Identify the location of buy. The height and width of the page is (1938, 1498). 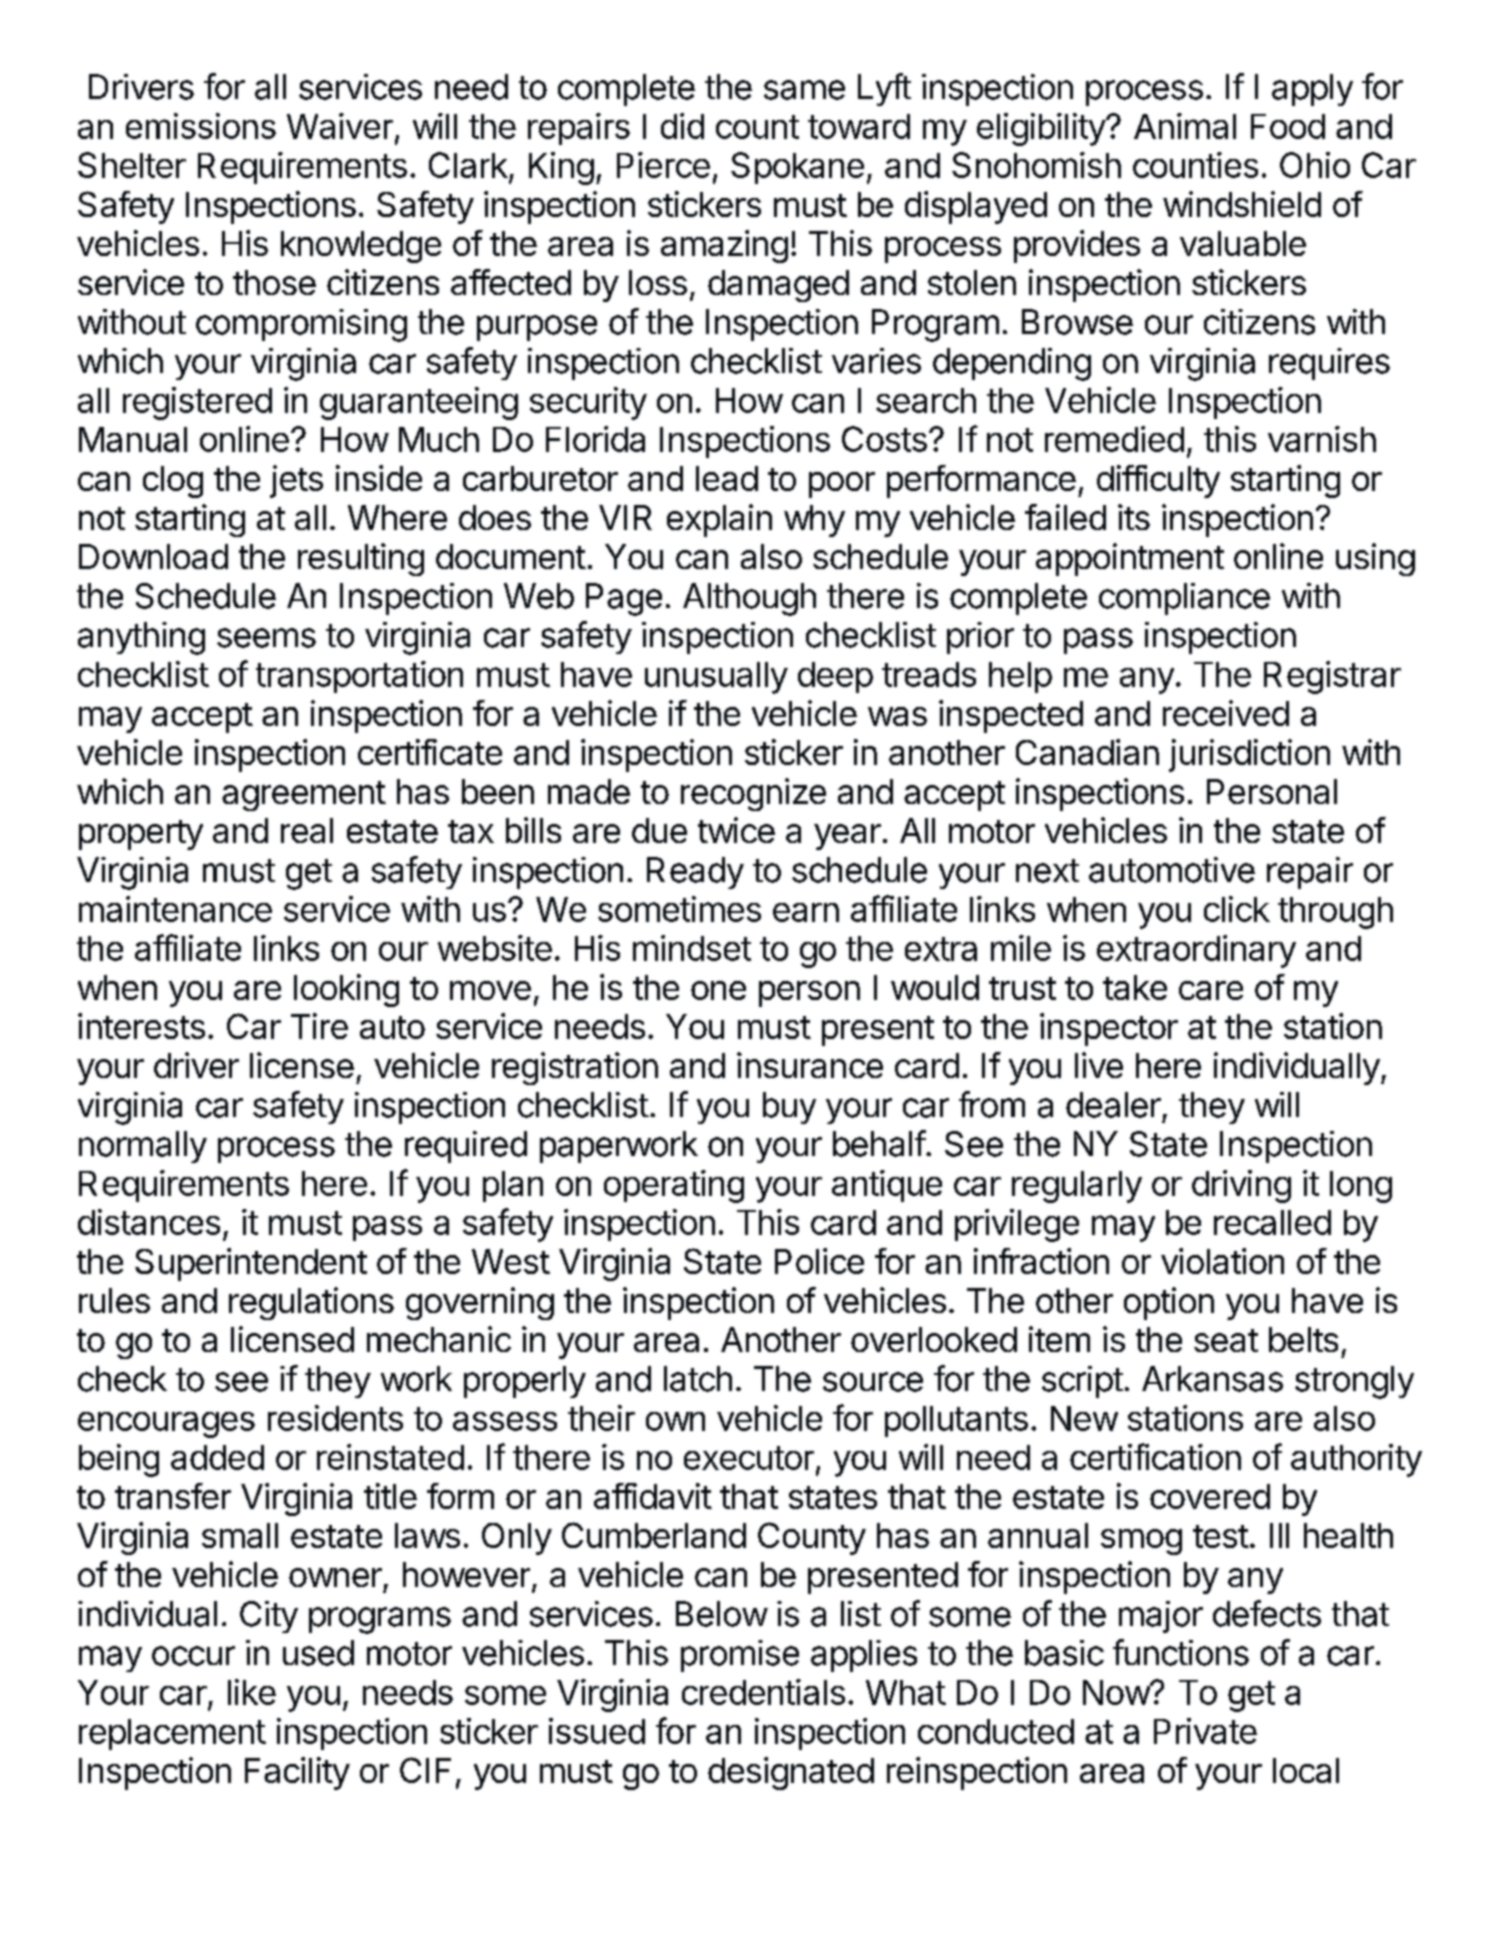
(789, 1108).
